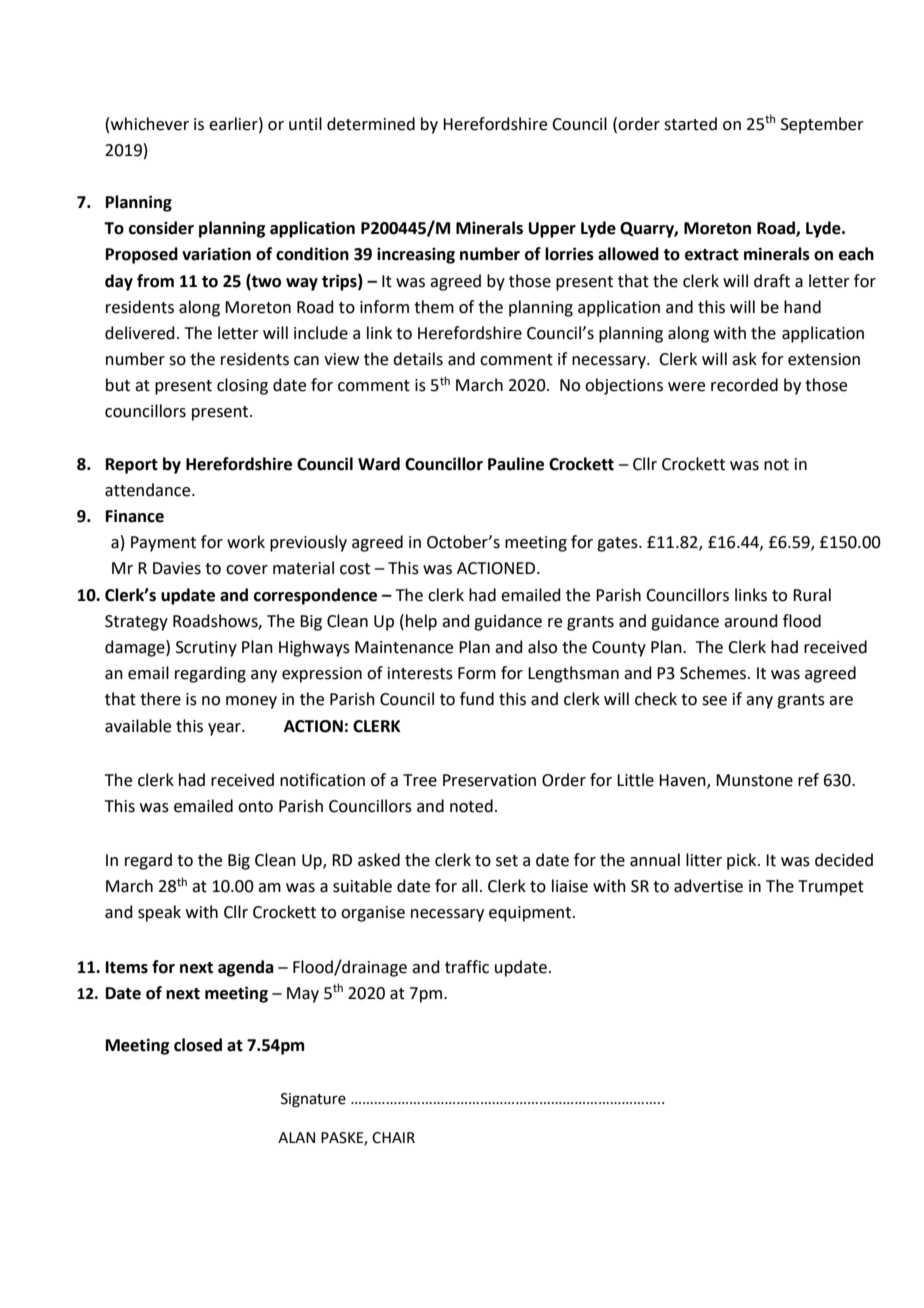 Image resolution: width=924 pixels, height=1308 pixels. Describe the element at coordinates (516, 464) in the screenshot. I see `Pauline` at that location.
